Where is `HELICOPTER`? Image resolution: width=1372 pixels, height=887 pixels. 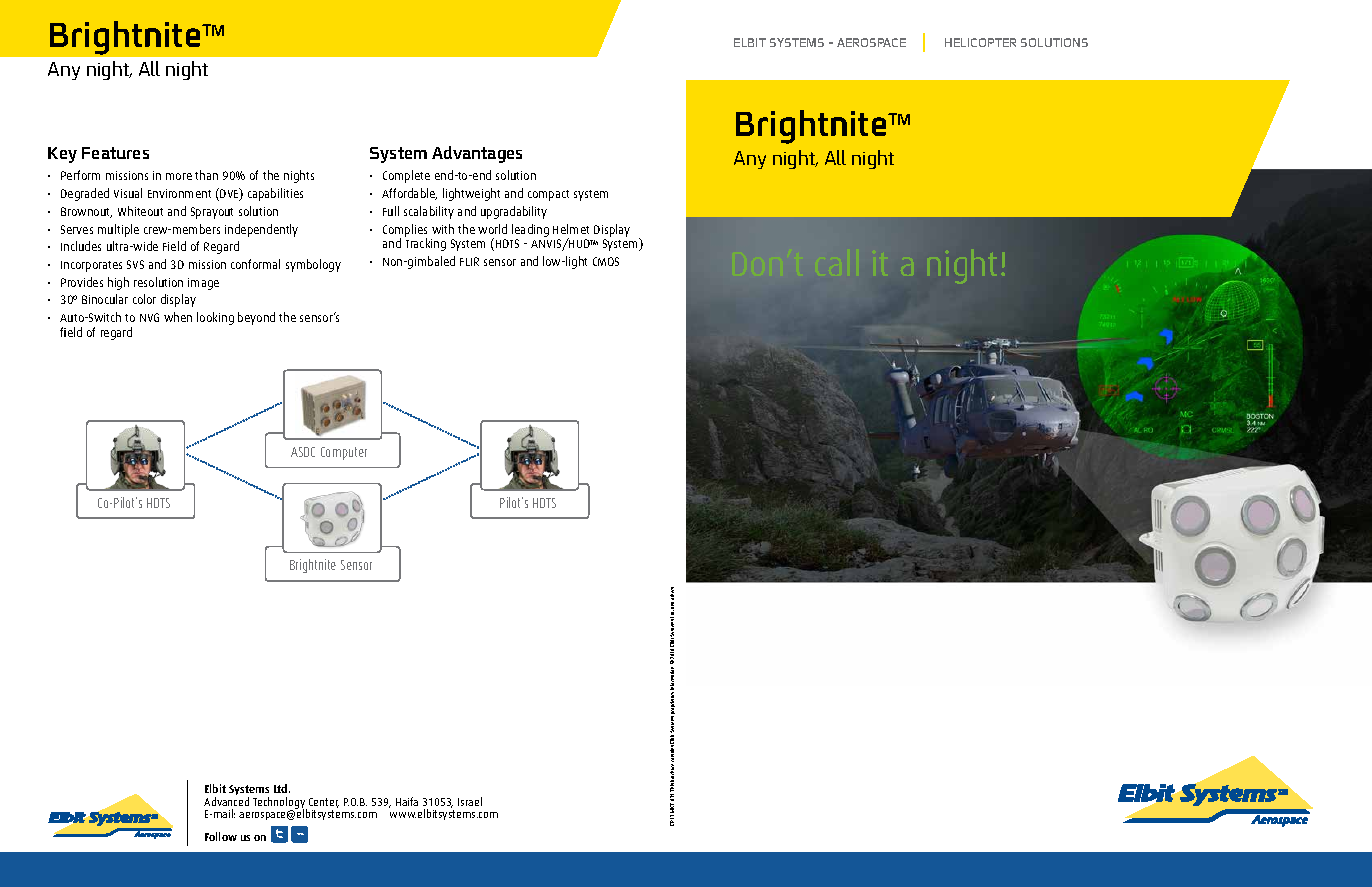 HELICOPTER is located at coordinates (980, 42).
